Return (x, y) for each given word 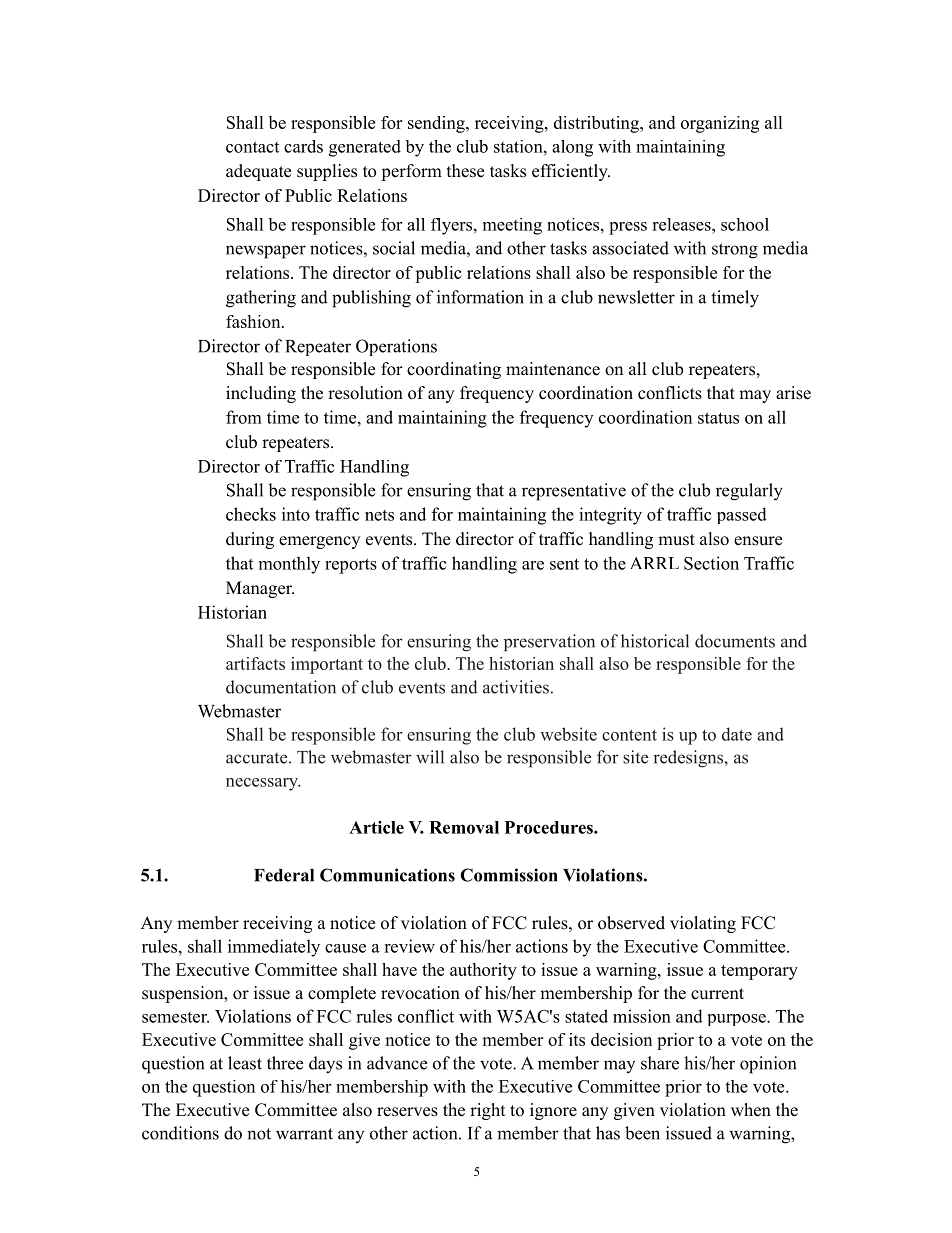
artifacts (255, 663)
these (465, 171)
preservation (549, 643)
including (261, 394)
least (245, 1063)
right (487, 1111)
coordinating (454, 370)
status (718, 418)
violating (703, 924)
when (751, 1110)
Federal (284, 875)
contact (252, 147)
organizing (720, 124)
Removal (464, 827)
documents (735, 641)
